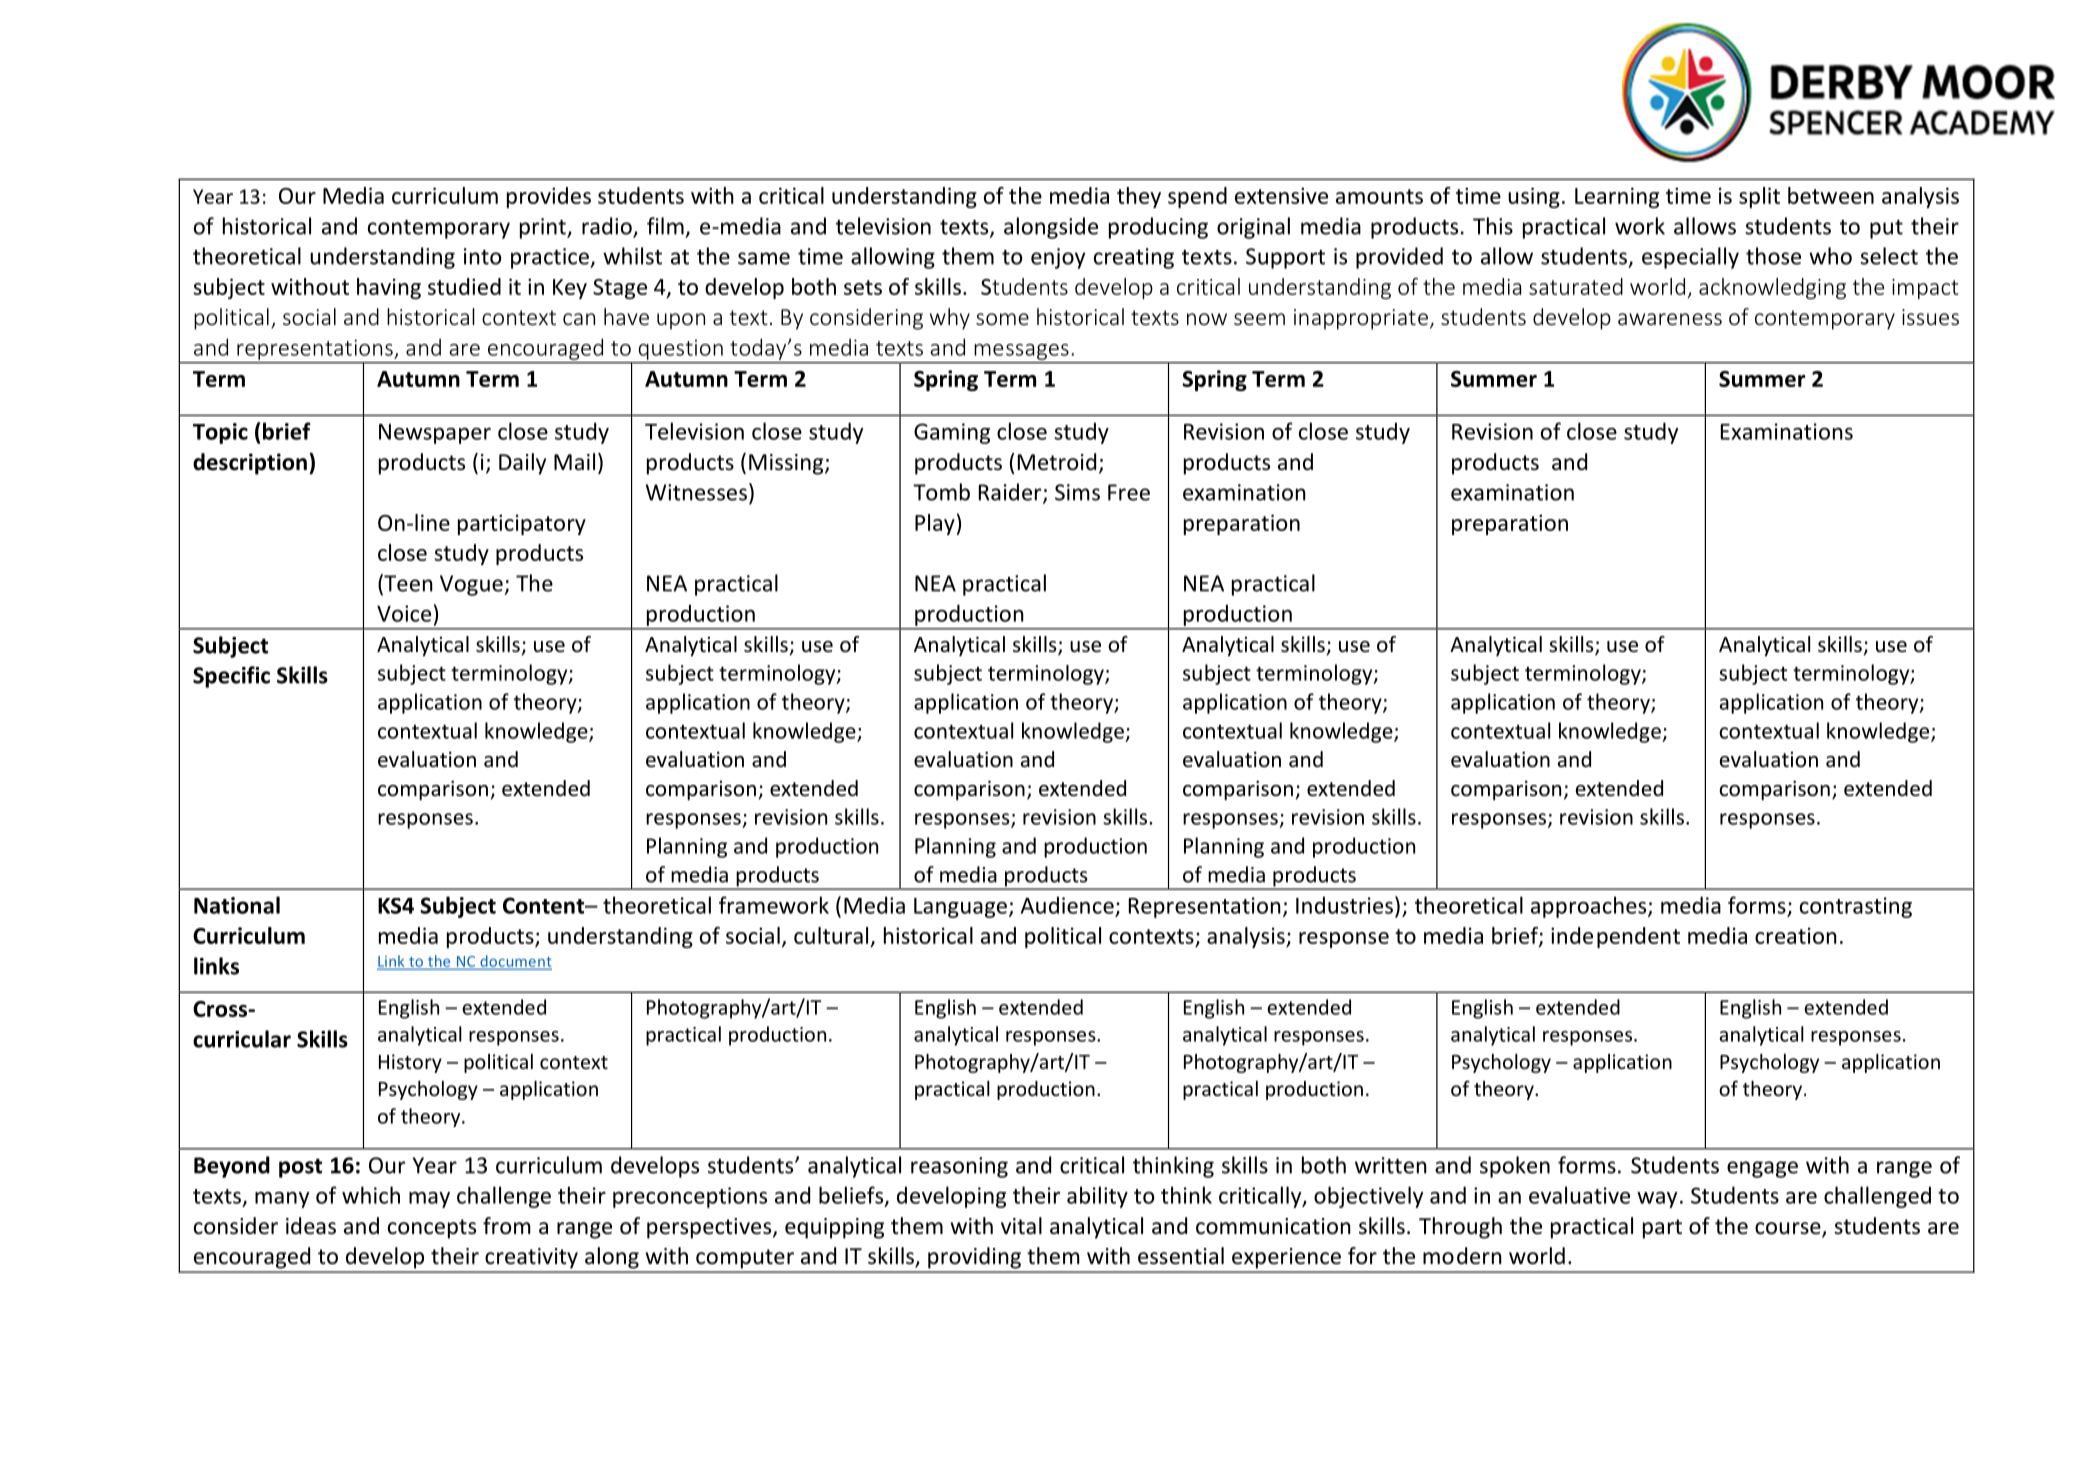 This image has height=1478, width=2090. What do you see at coordinates (1670, 319) in the image?
I see `awareness` at bounding box center [1670, 319].
